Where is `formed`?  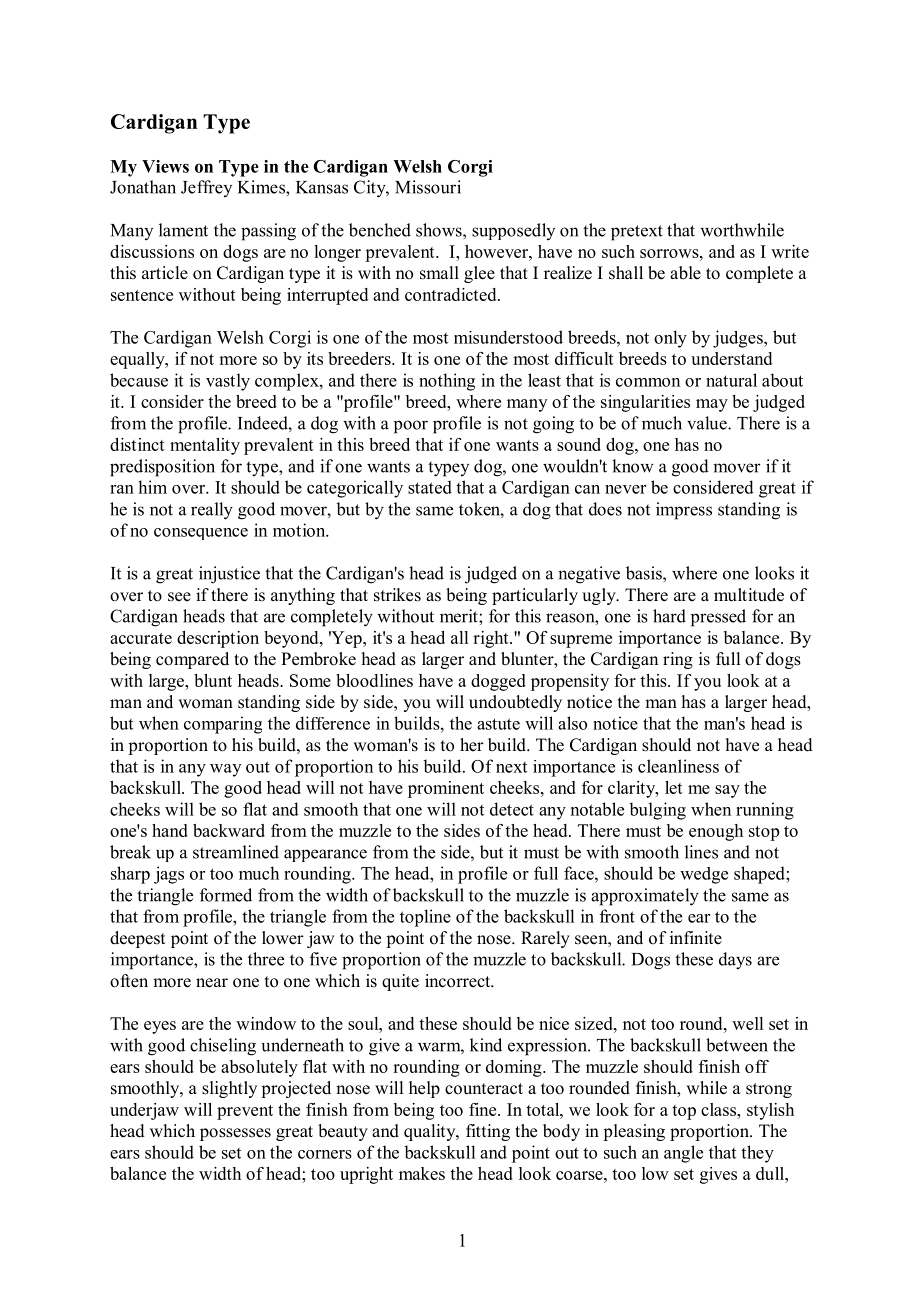 formed is located at coordinates (226, 895).
